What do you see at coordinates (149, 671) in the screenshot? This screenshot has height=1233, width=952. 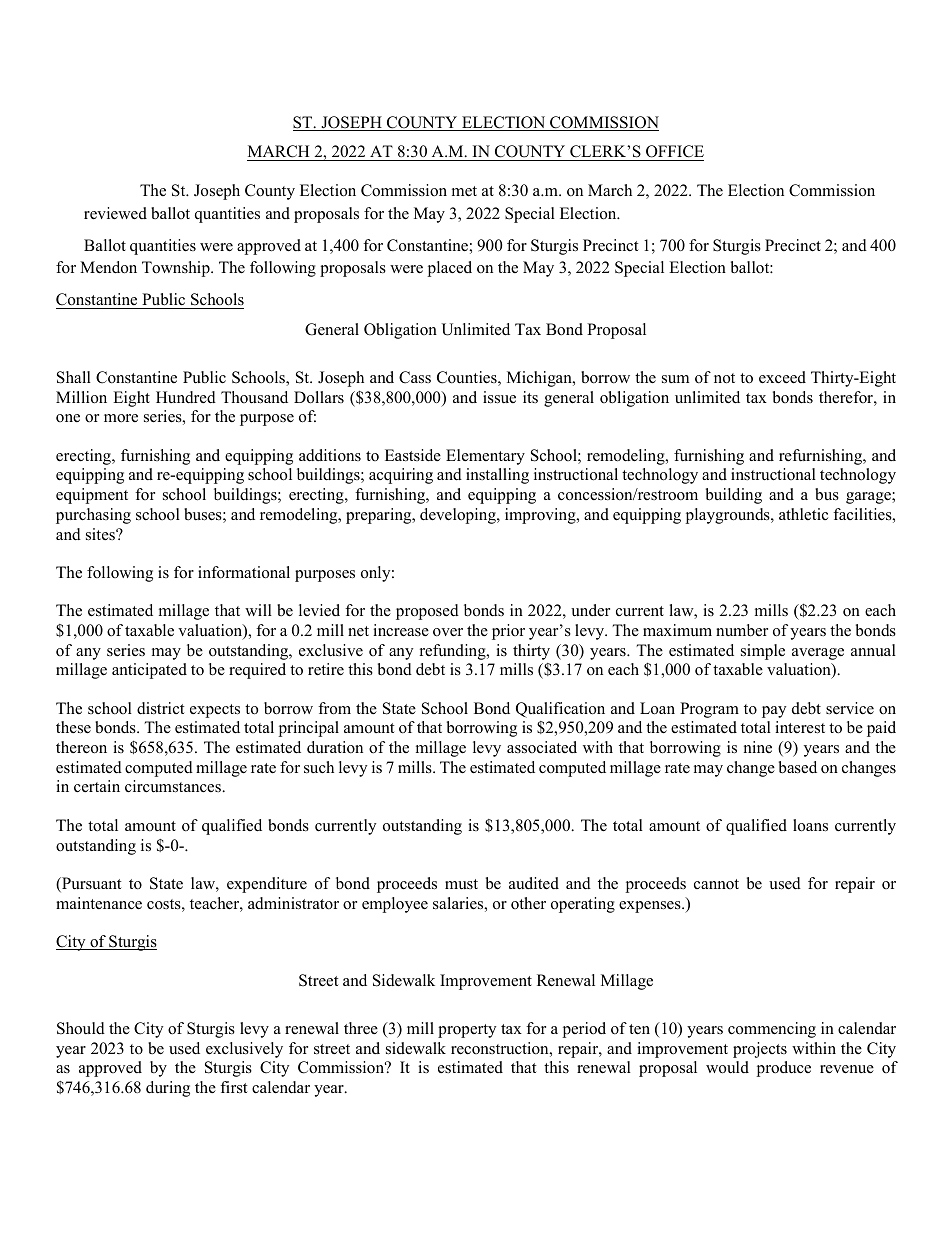 I see `anticipated` at bounding box center [149, 671].
